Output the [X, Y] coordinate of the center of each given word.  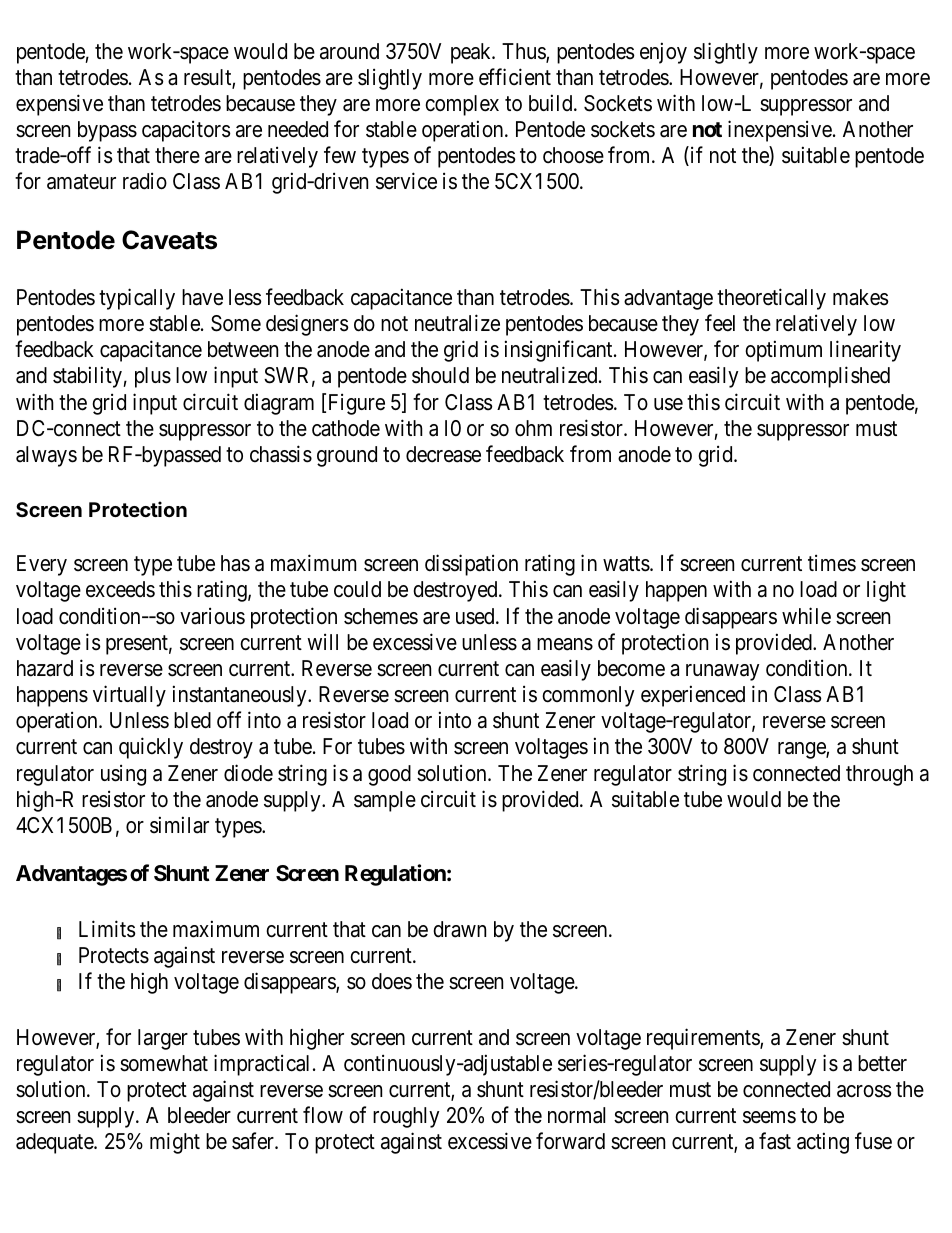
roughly [406, 1117]
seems [769, 1117]
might [175, 1143]
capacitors [186, 131]
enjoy [663, 53]
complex [462, 105]
